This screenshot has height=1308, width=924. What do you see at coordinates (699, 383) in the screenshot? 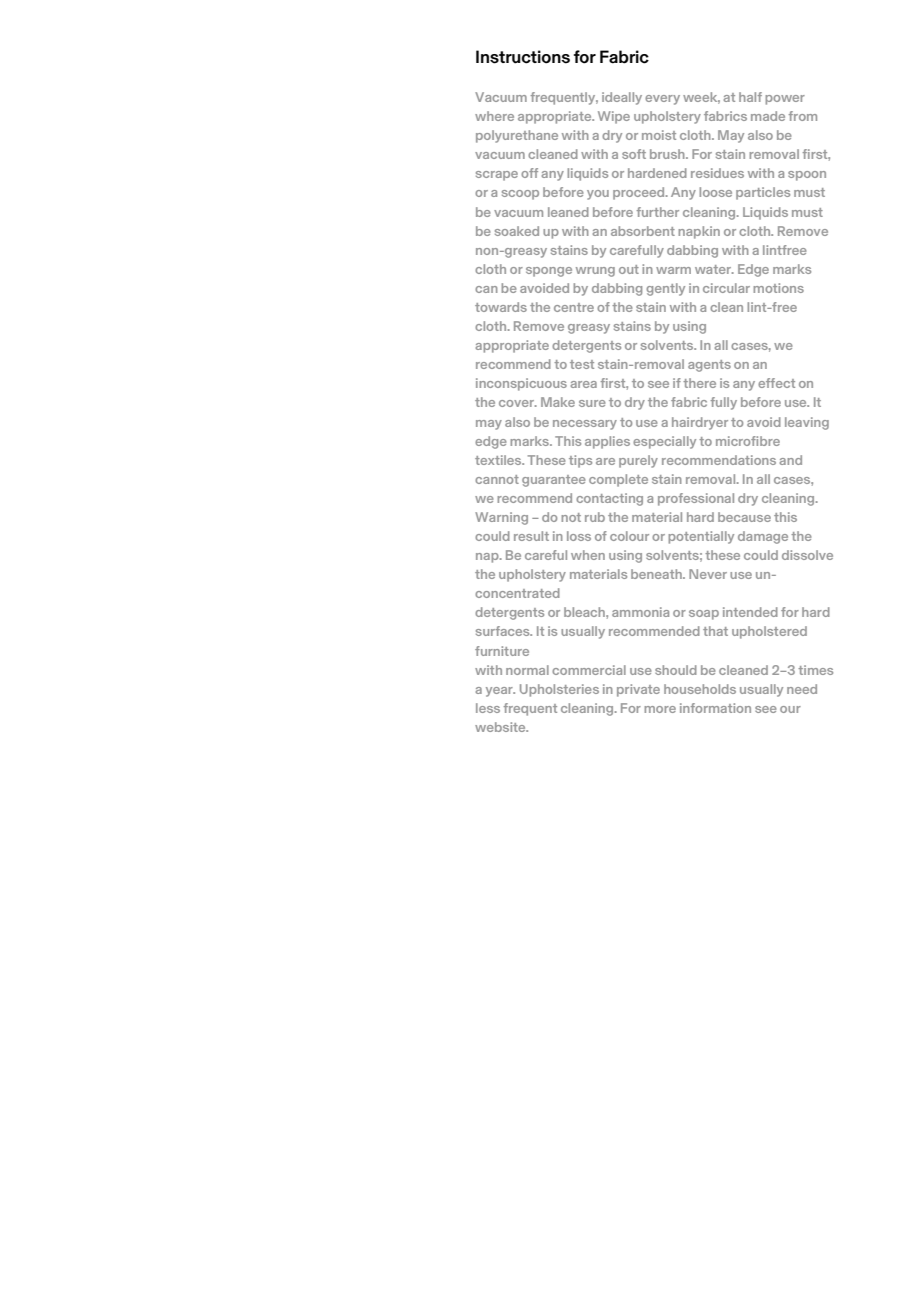
I see `there` at bounding box center [699, 383].
